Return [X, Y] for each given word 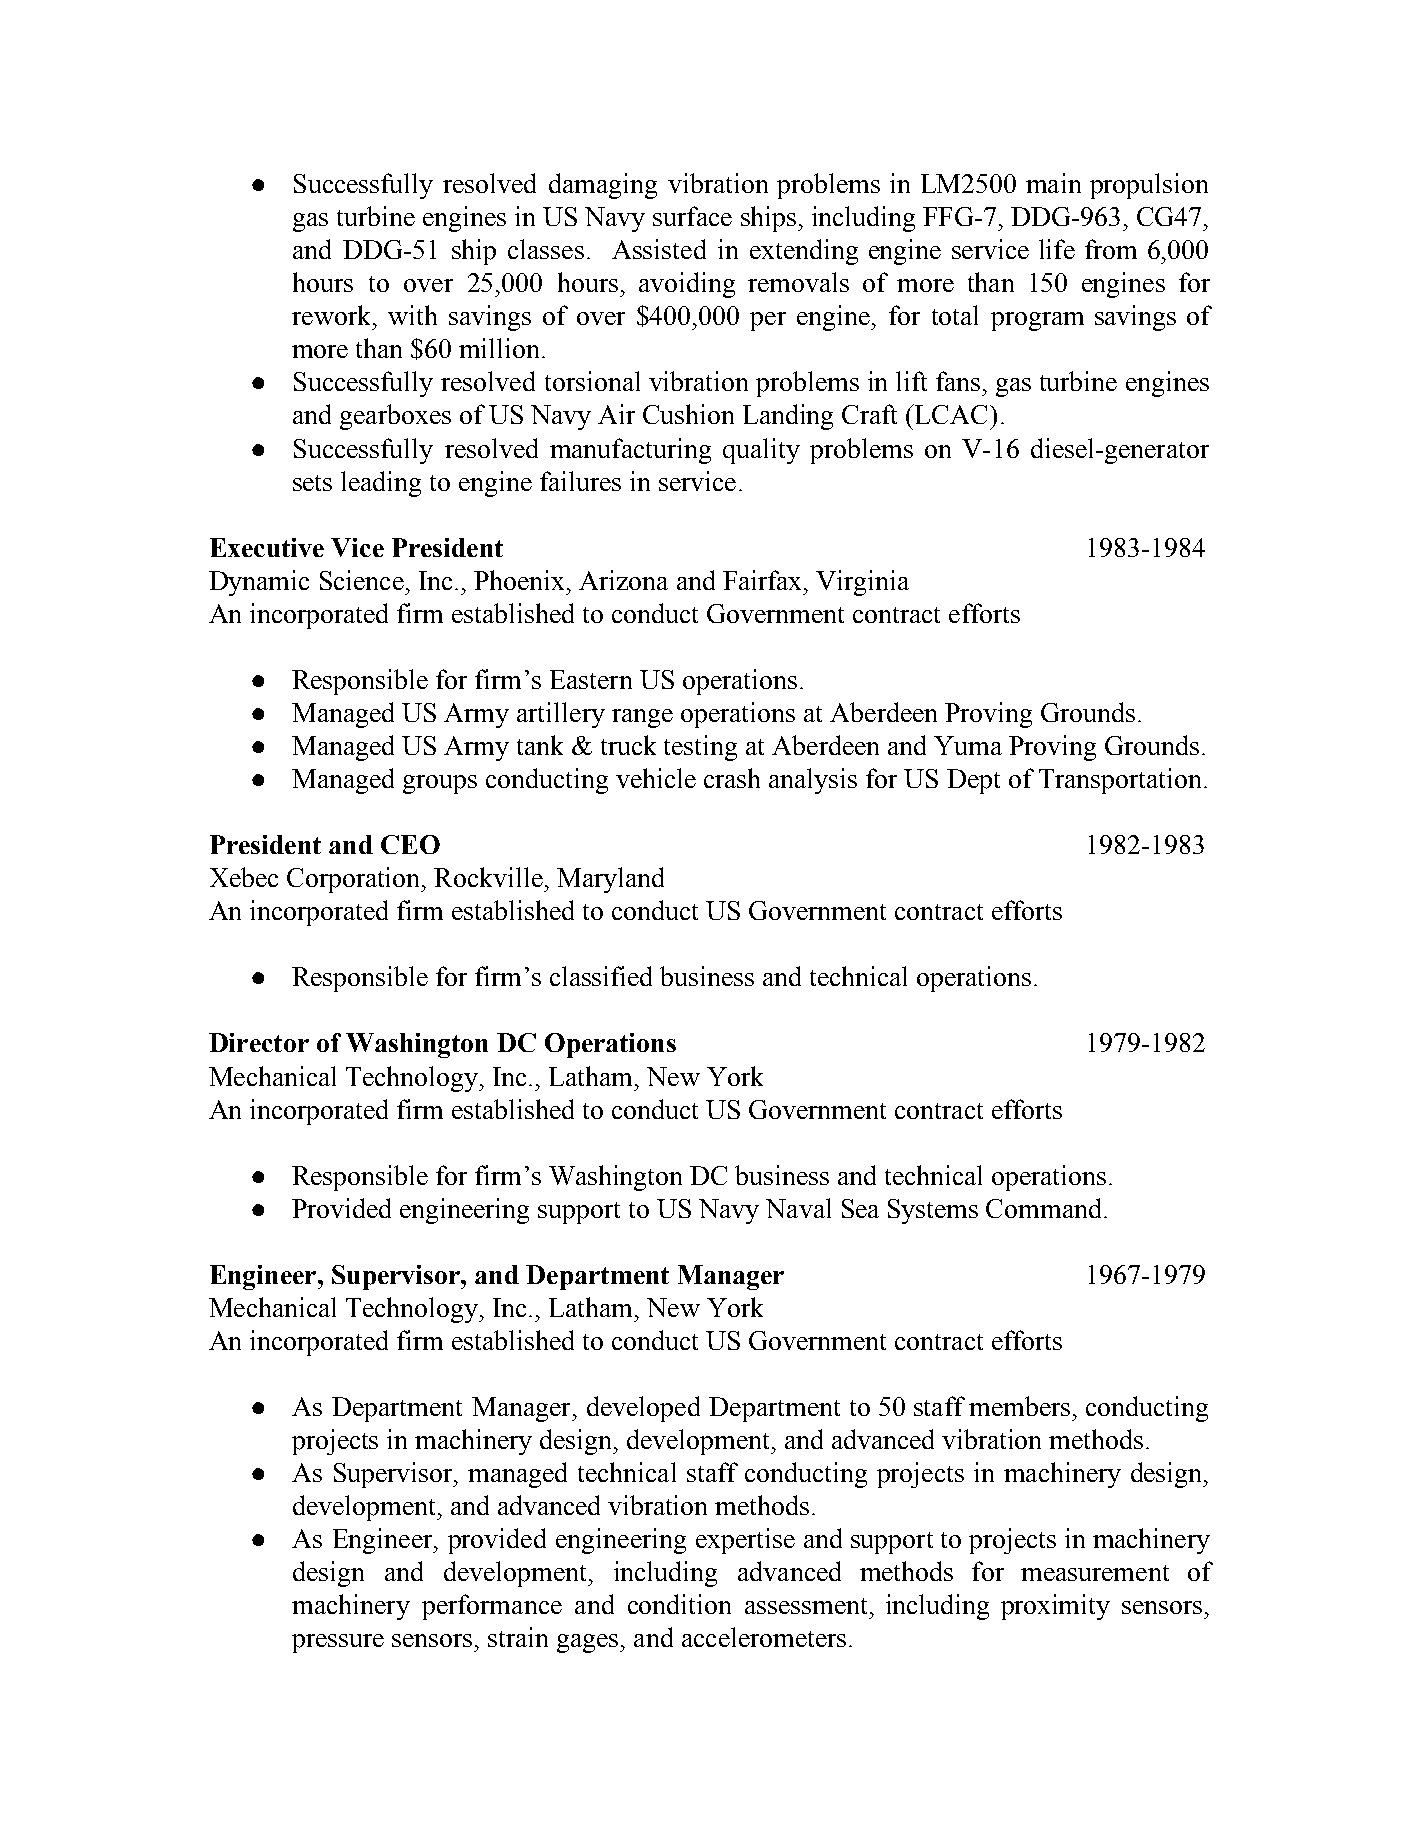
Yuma [968, 745]
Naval [798, 1208]
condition [679, 1604]
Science [362, 580]
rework [333, 315]
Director [259, 1042]
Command [1045, 1208]
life [1057, 249]
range [642, 718]
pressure [338, 1643]
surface [692, 216]
